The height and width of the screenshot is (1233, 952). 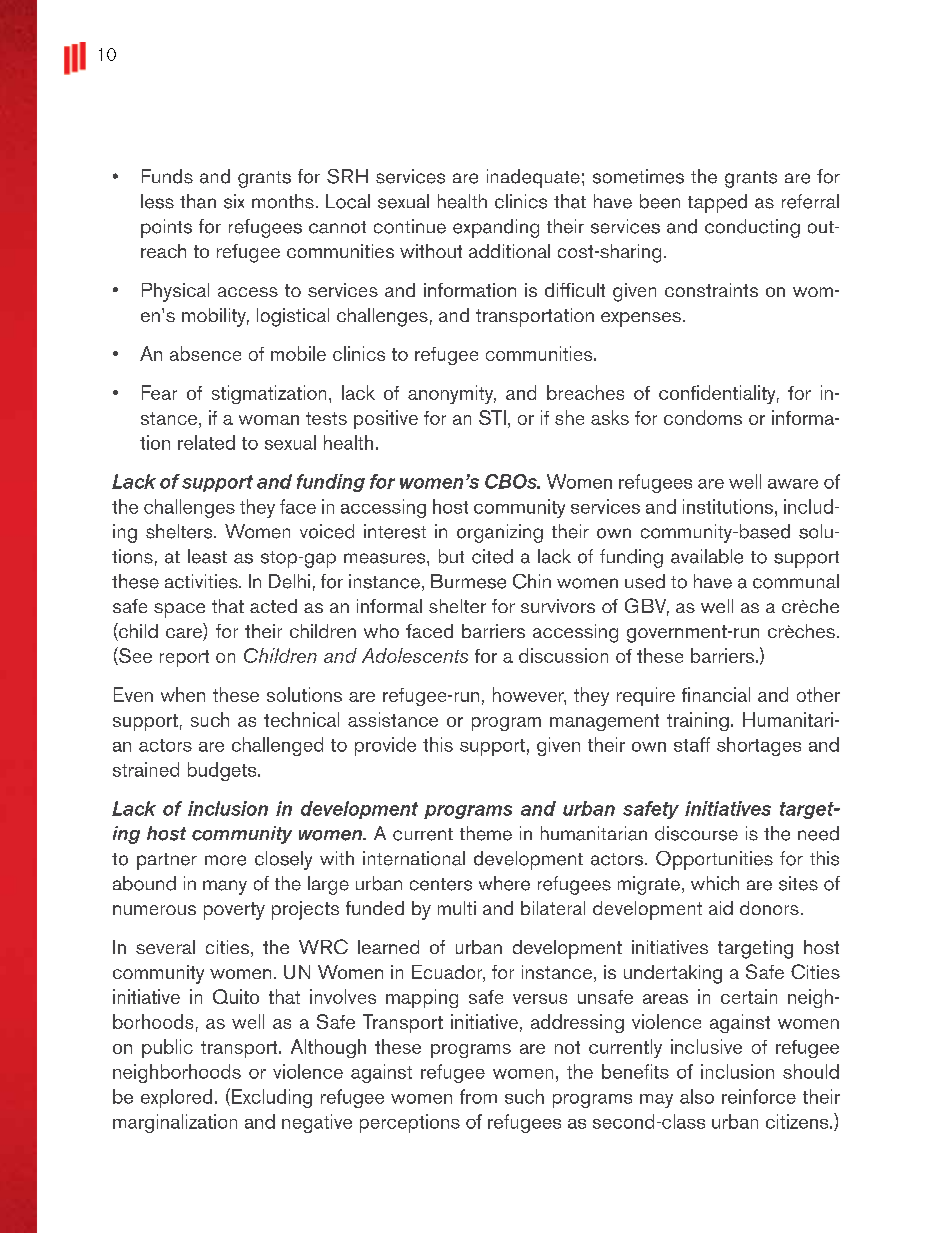 What do you see at coordinates (716, 694) in the screenshot?
I see `financial` at bounding box center [716, 694].
